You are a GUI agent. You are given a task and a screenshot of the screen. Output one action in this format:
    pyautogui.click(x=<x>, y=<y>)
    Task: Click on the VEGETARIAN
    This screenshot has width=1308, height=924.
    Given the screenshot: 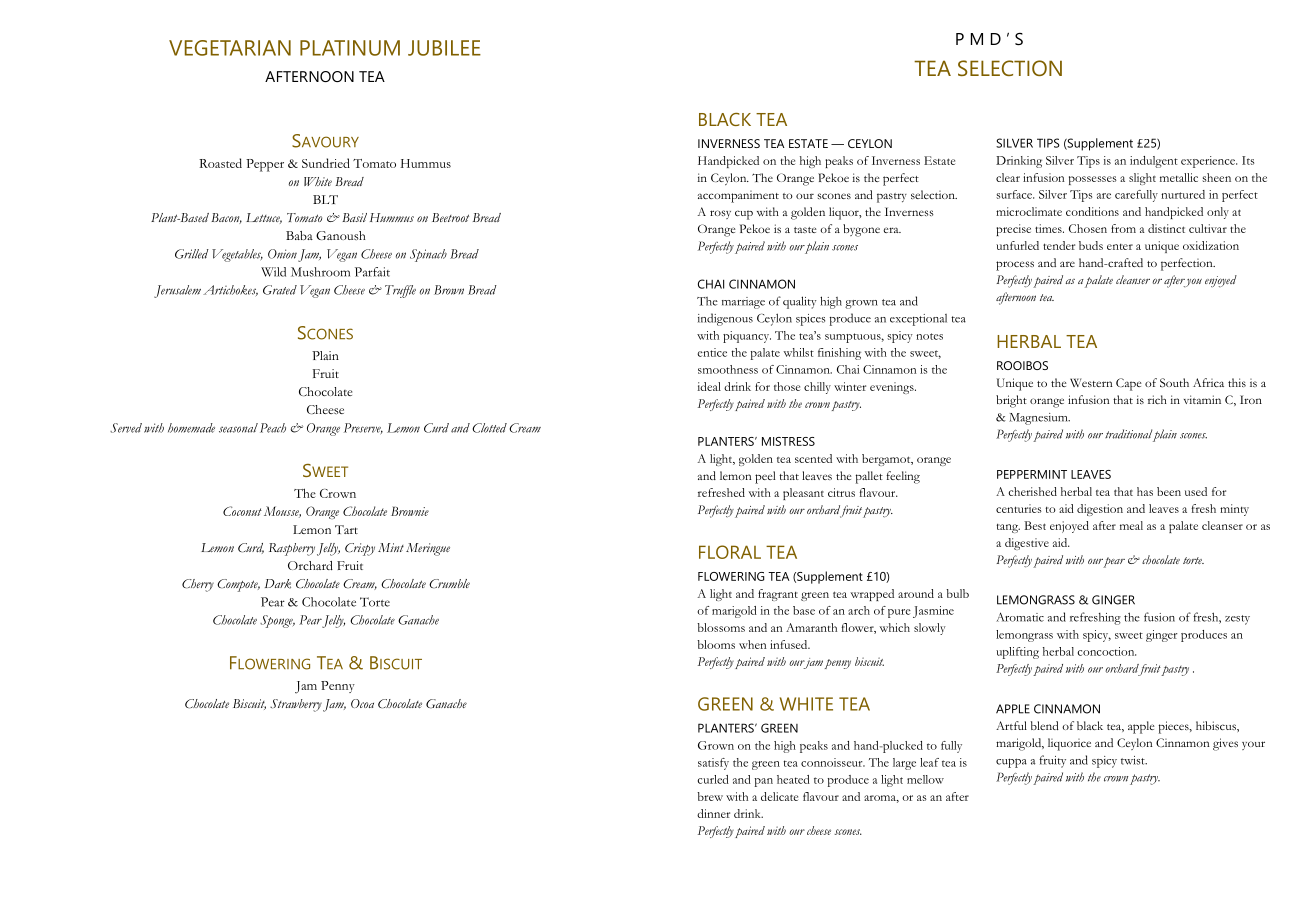 What is the action you would take?
    pyautogui.click(x=230, y=48)
